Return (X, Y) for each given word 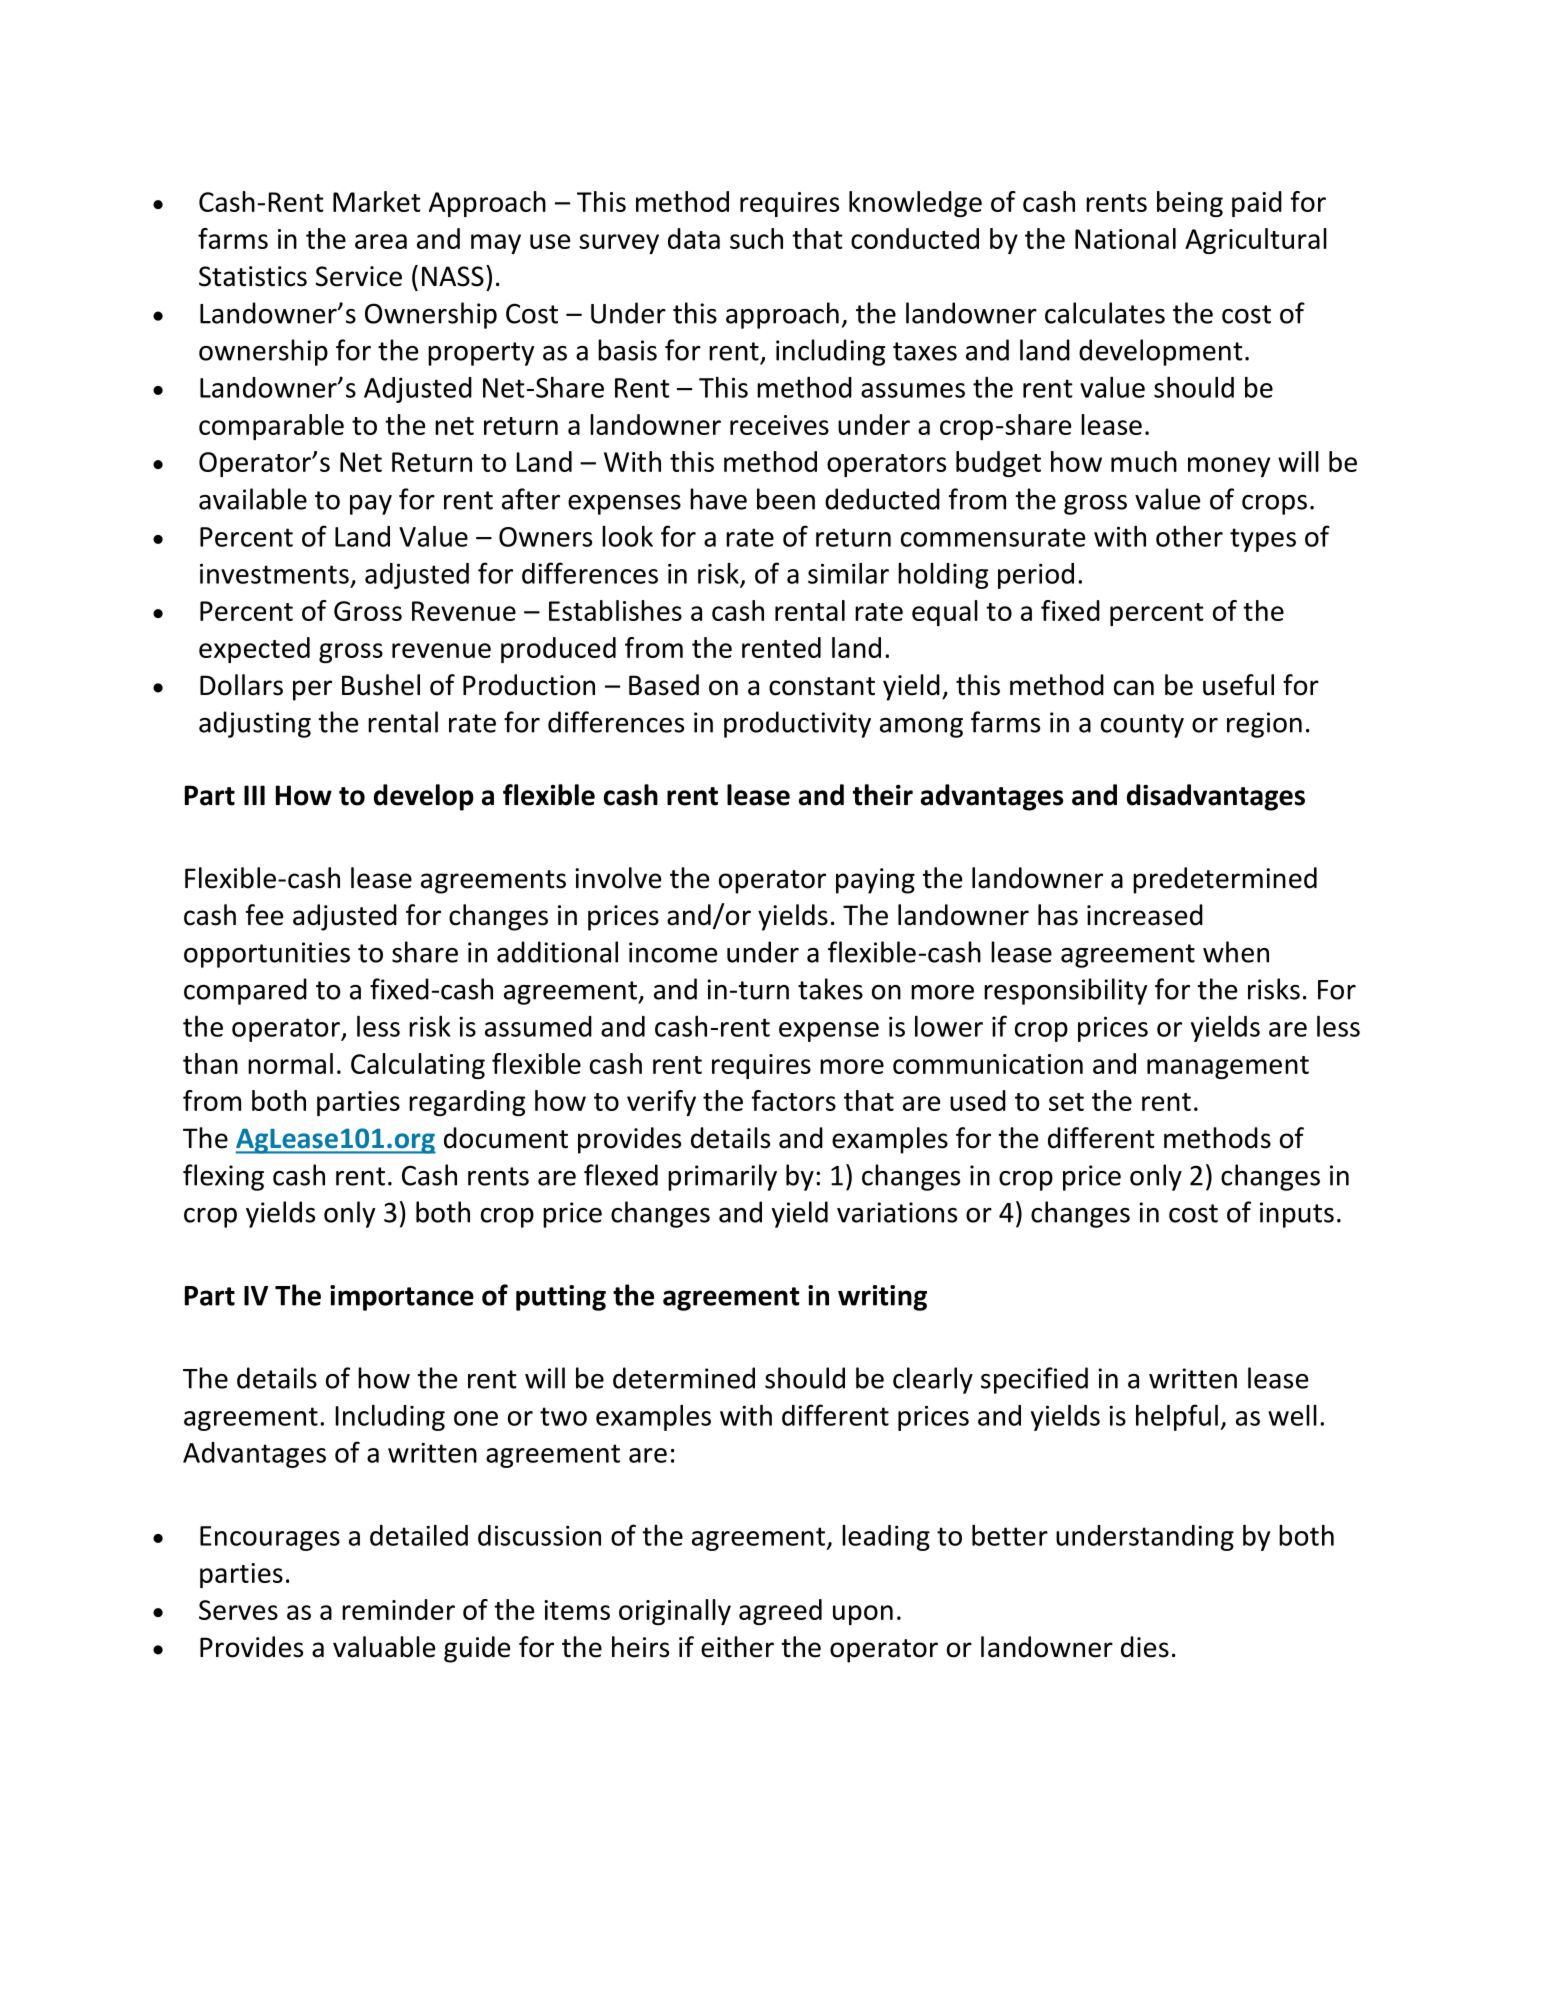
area (381, 241)
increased (1145, 915)
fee (264, 915)
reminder (398, 1609)
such (756, 238)
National (1125, 238)
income (673, 952)
